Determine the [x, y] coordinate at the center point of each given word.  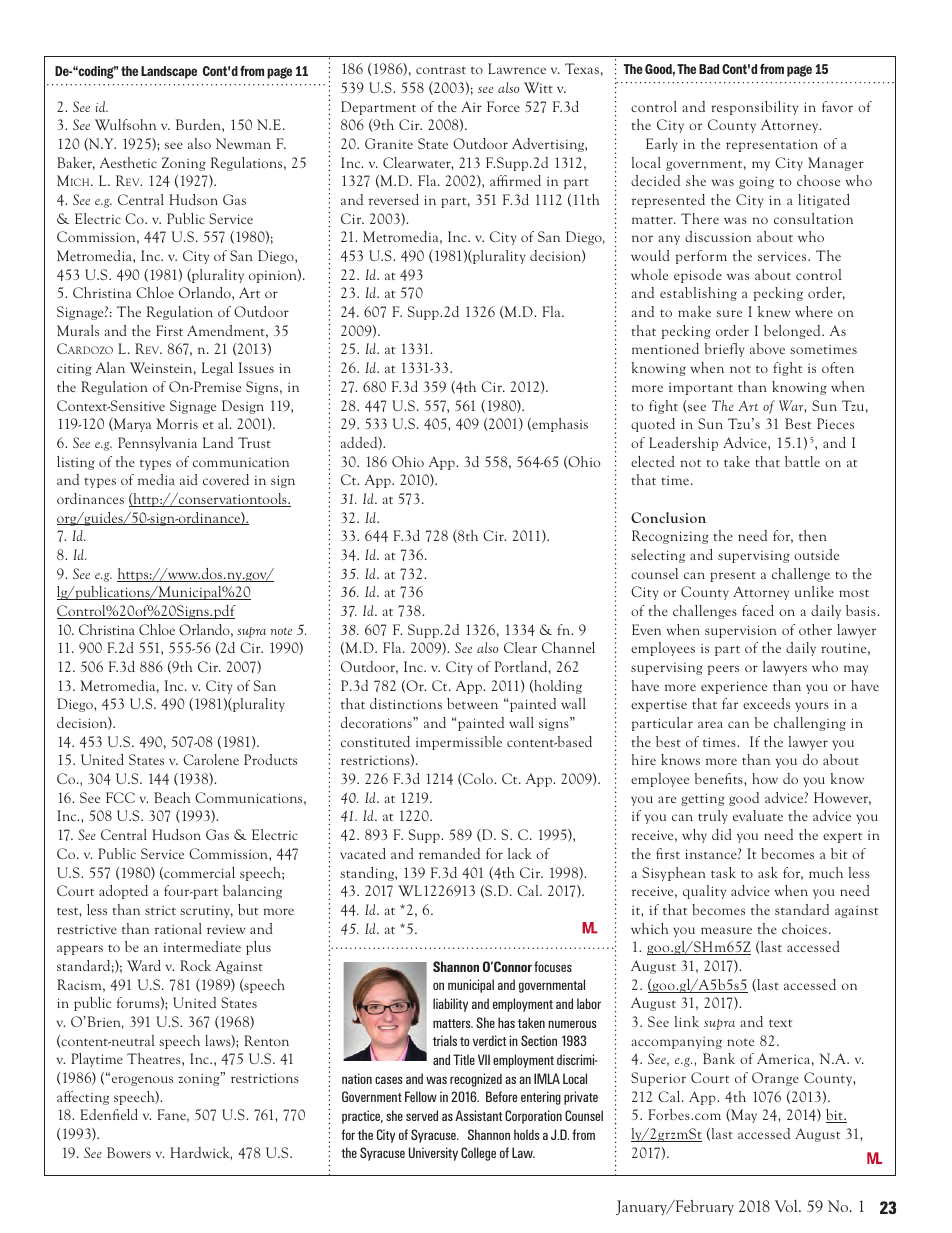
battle [802, 461]
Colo [478, 779]
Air [471, 106]
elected [653, 461]
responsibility [754, 108]
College [478, 1154]
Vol [787, 1206]
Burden [199, 124]
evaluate [758, 815]
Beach [172, 797]
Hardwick [201, 1153]
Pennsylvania [157, 444]
